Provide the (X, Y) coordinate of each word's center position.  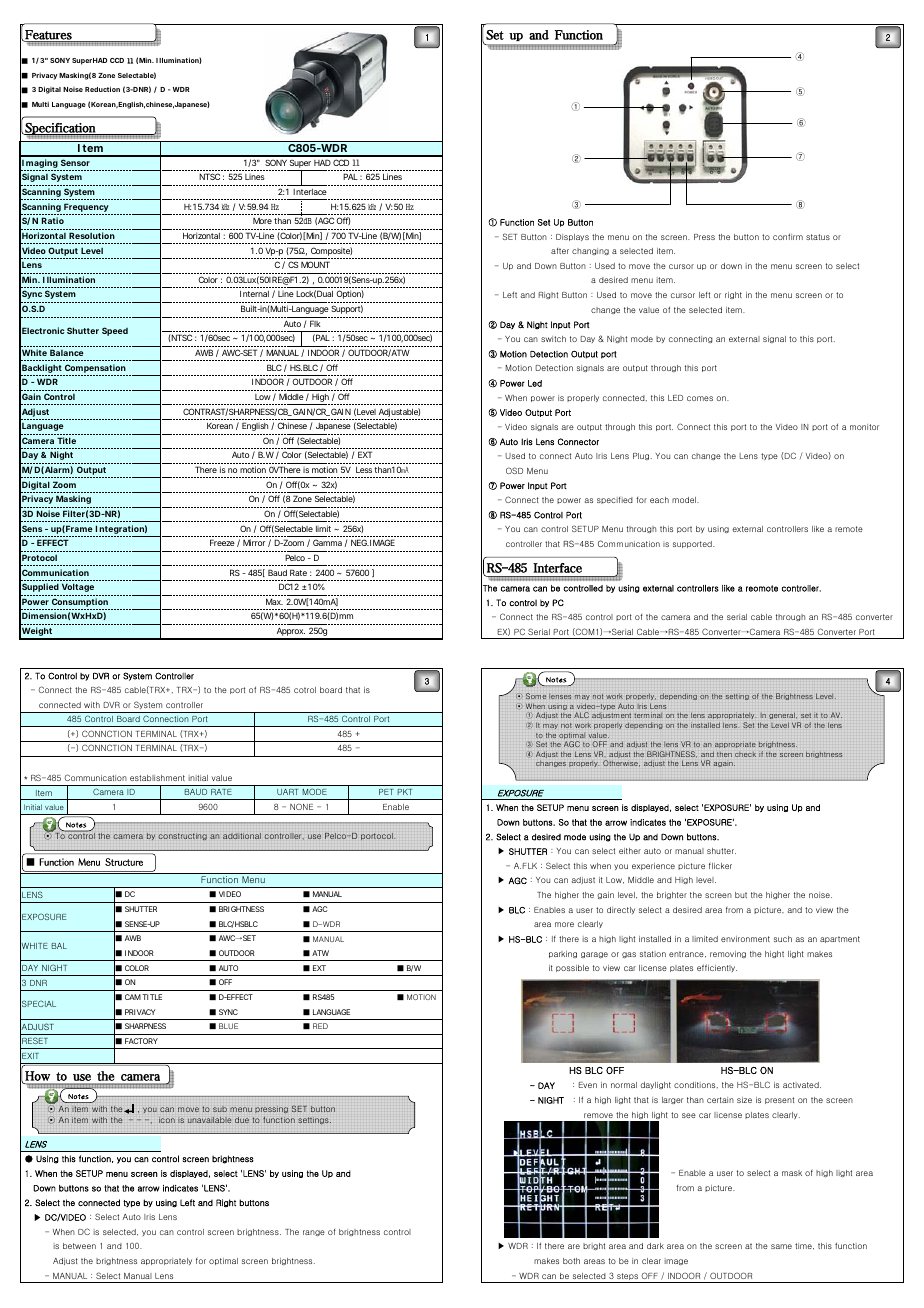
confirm (788, 236)
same (781, 1246)
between (79, 1246)
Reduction (102, 89)
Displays (572, 237)
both (571, 1261)
